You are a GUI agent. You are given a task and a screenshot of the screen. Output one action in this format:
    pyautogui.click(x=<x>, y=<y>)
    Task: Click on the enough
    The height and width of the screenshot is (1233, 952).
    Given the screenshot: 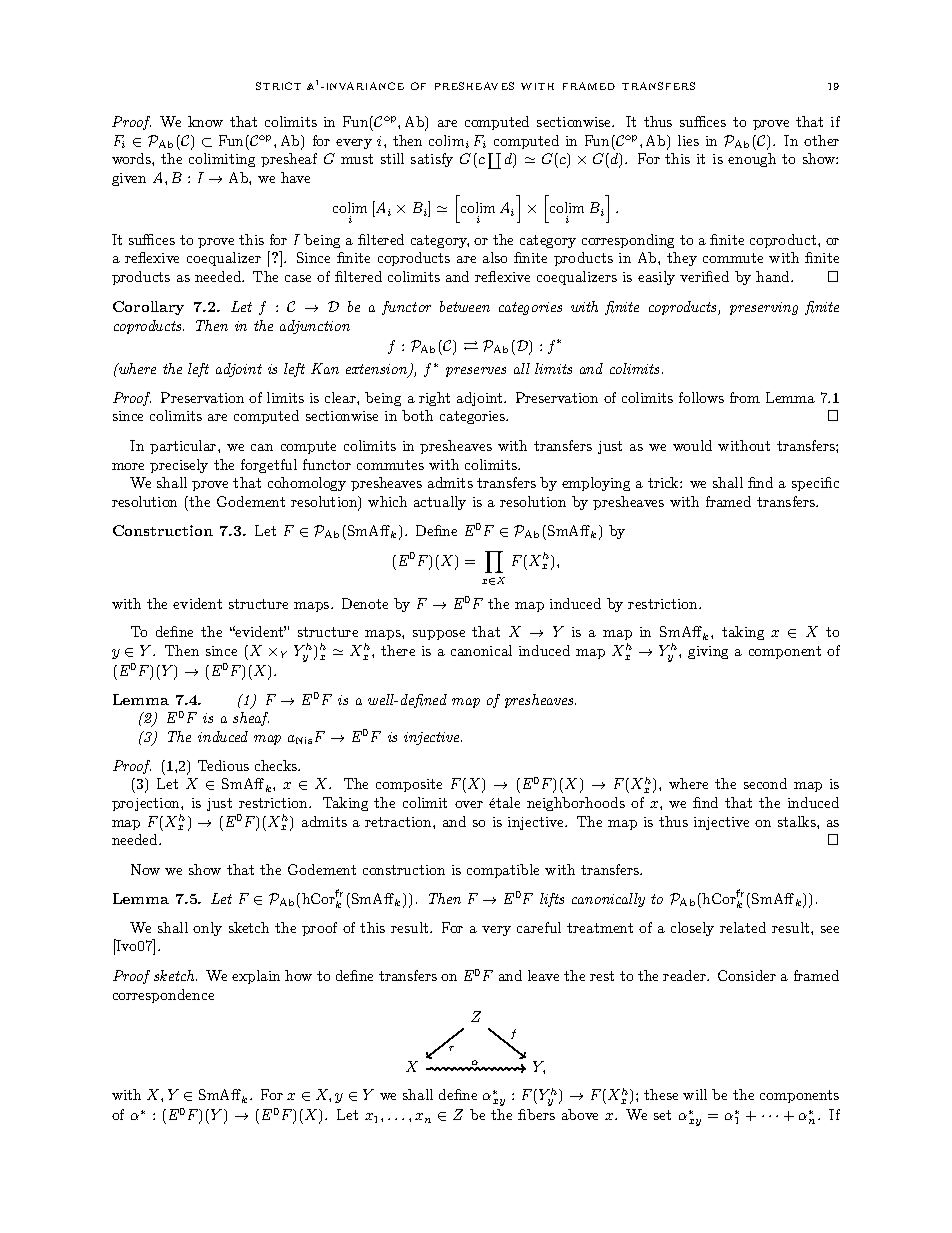 What is the action you would take?
    pyautogui.click(x=752, y=160)
